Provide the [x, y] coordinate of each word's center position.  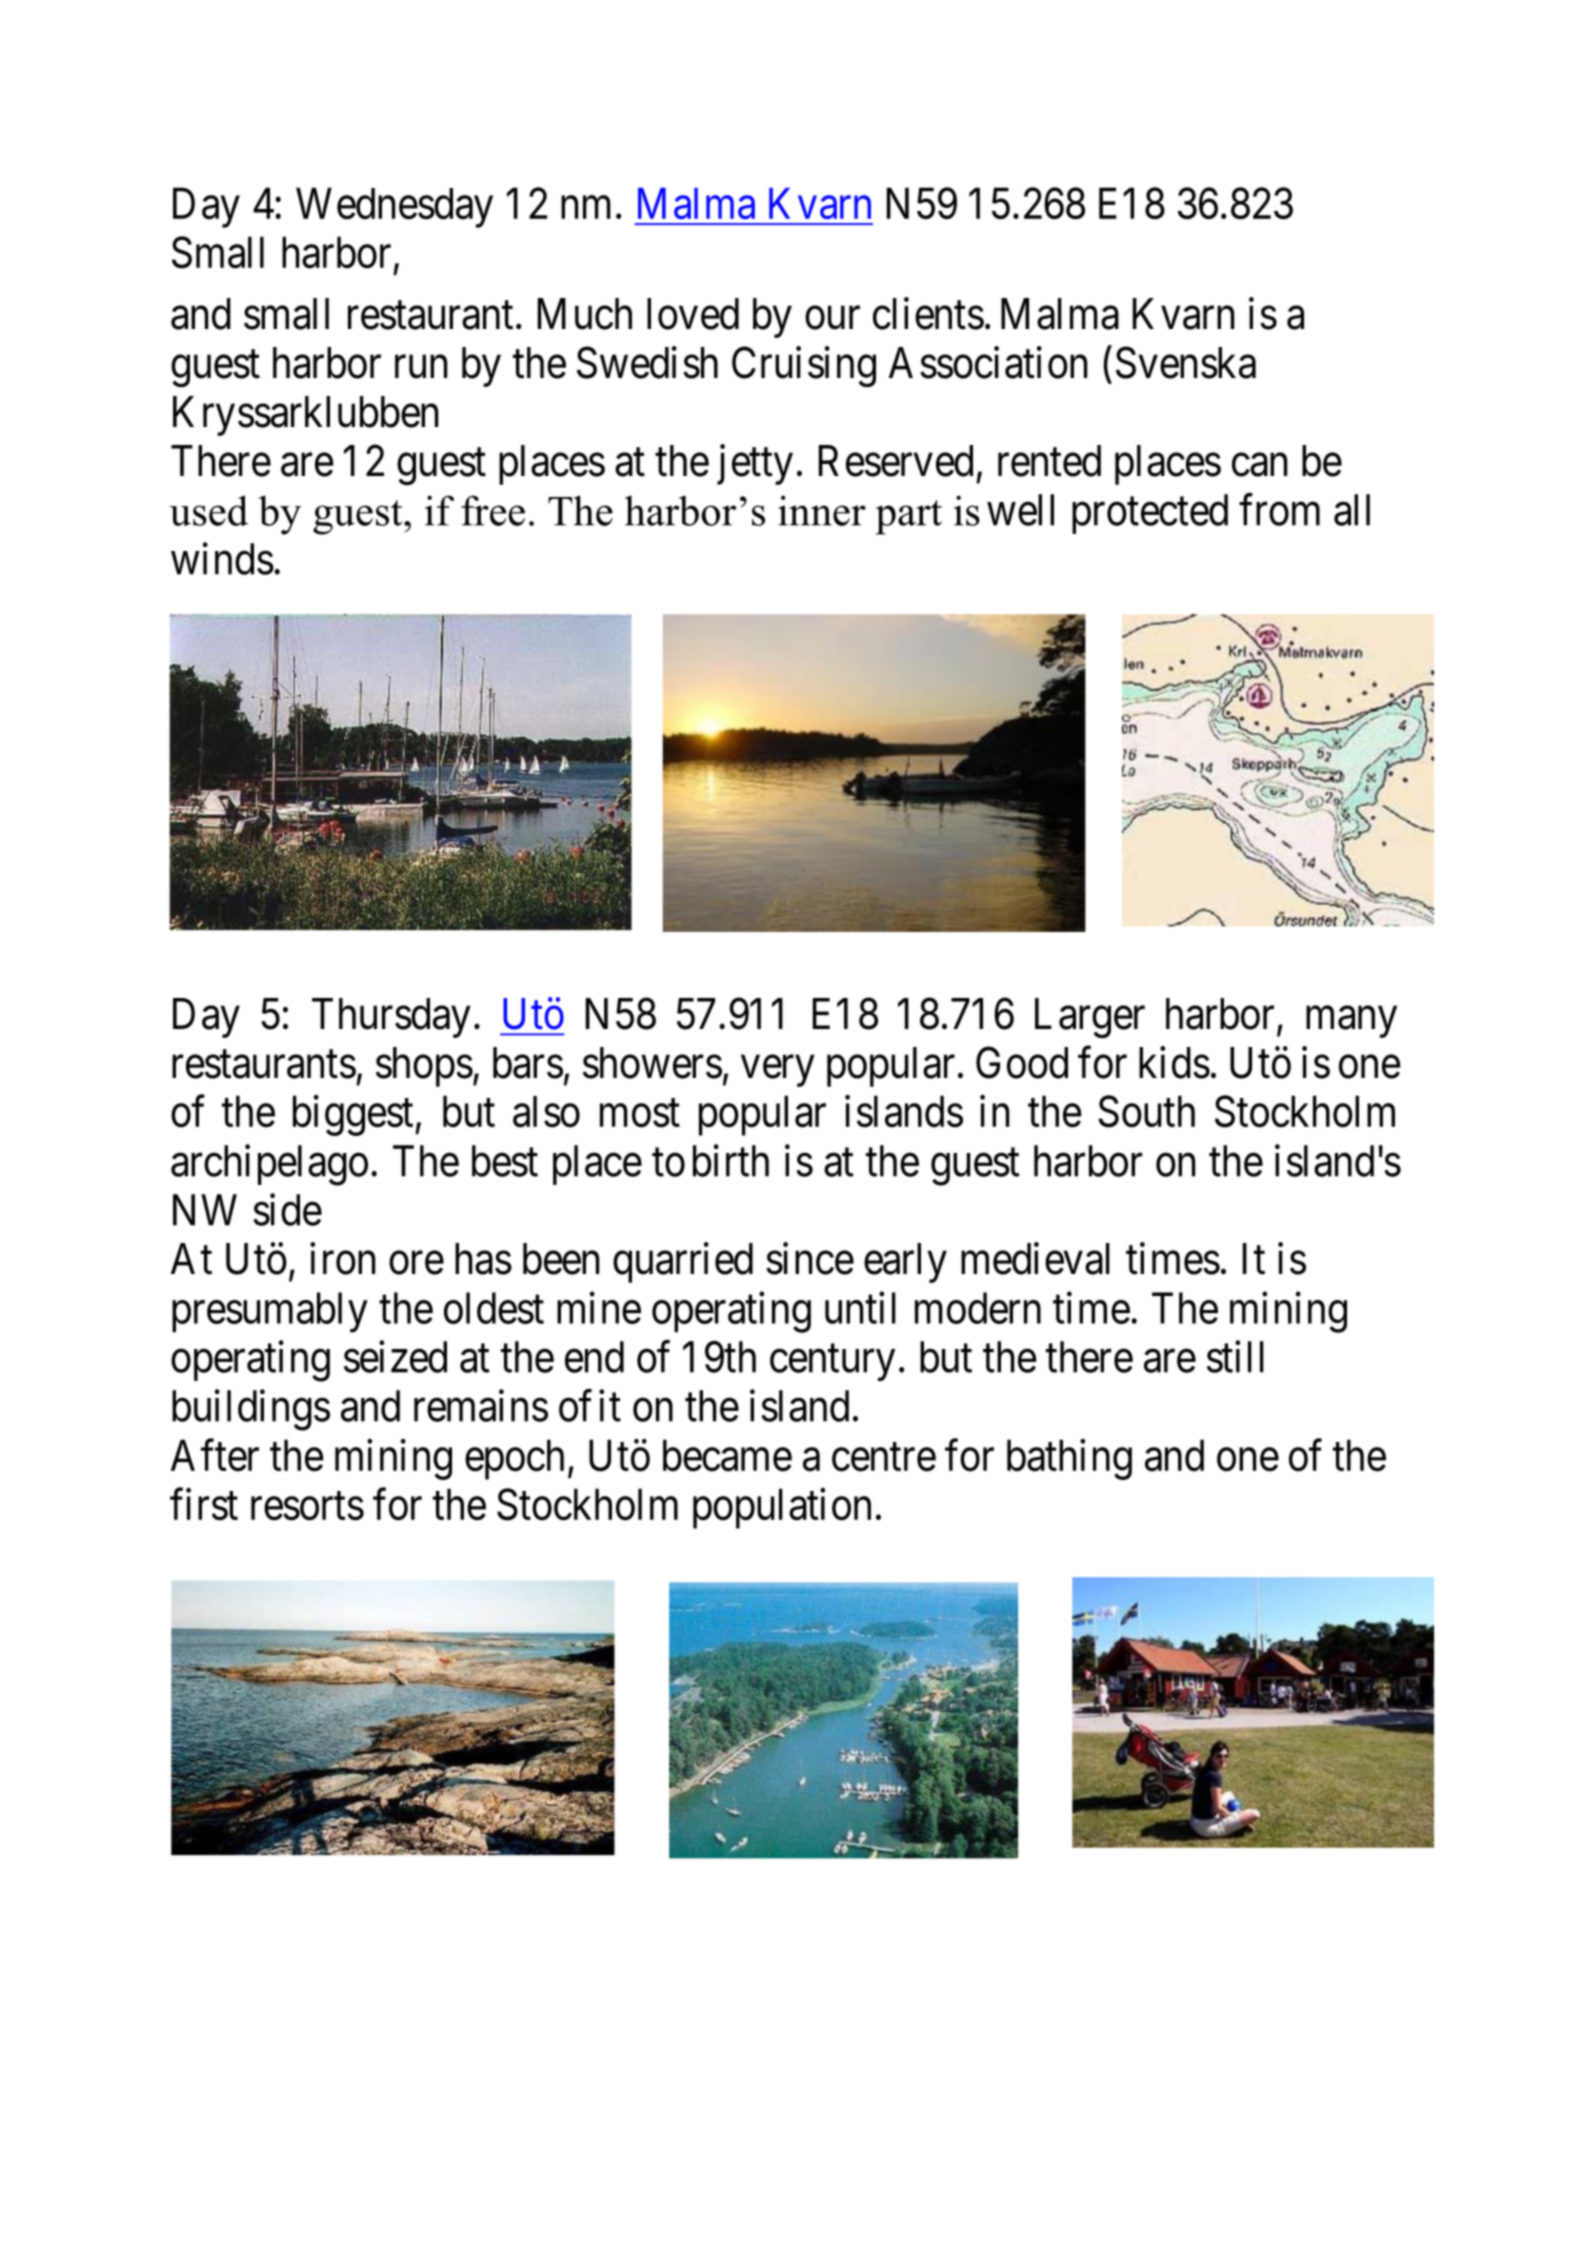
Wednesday [394, 207]
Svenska [1186, 363]
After [215, 1455]
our [832, 318]
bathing [1069, 1459]
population [782, 1508]
